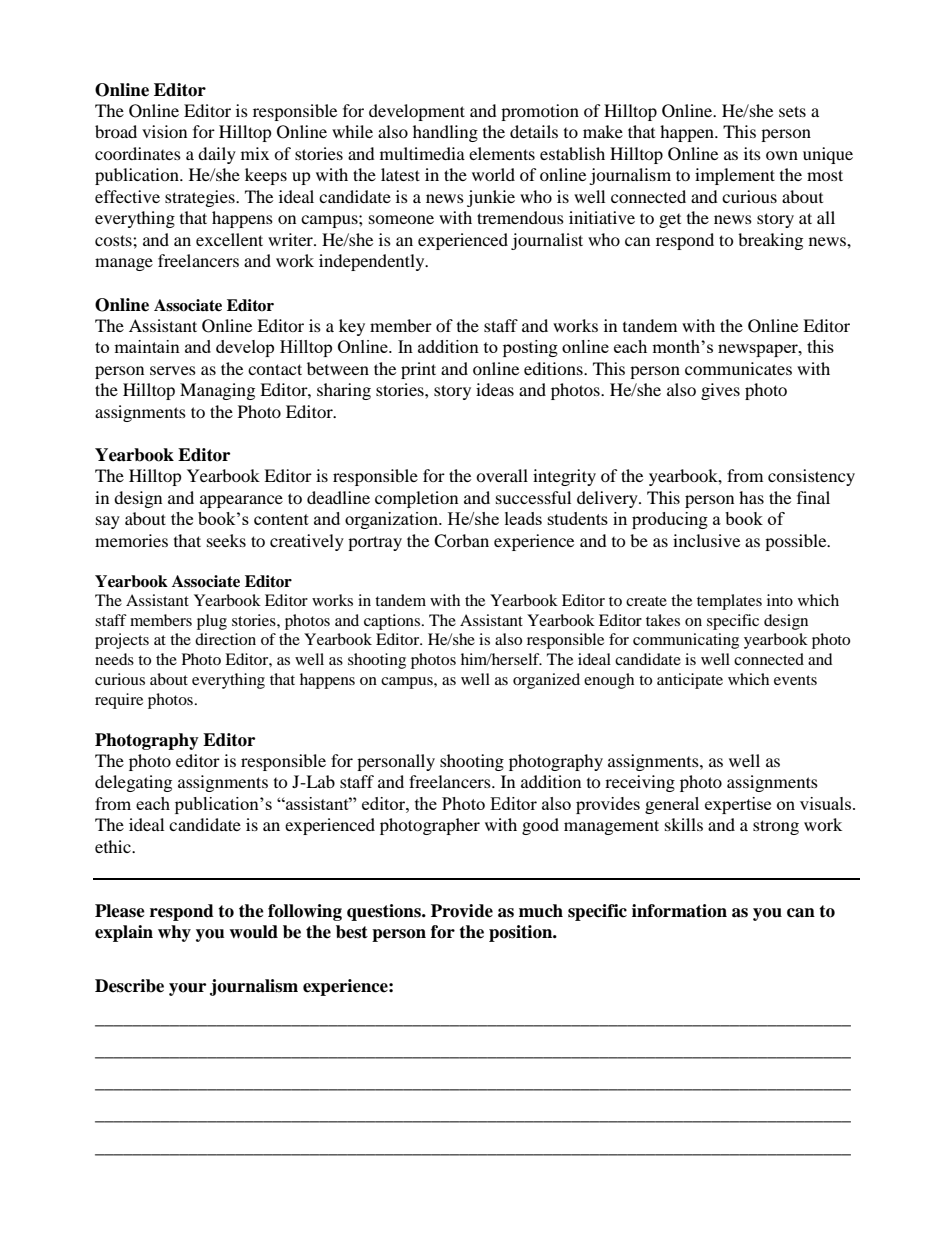 The image size is (952, 1233). Describe the element at coordinates (119, 701) in the image. I see `require` at that location.
